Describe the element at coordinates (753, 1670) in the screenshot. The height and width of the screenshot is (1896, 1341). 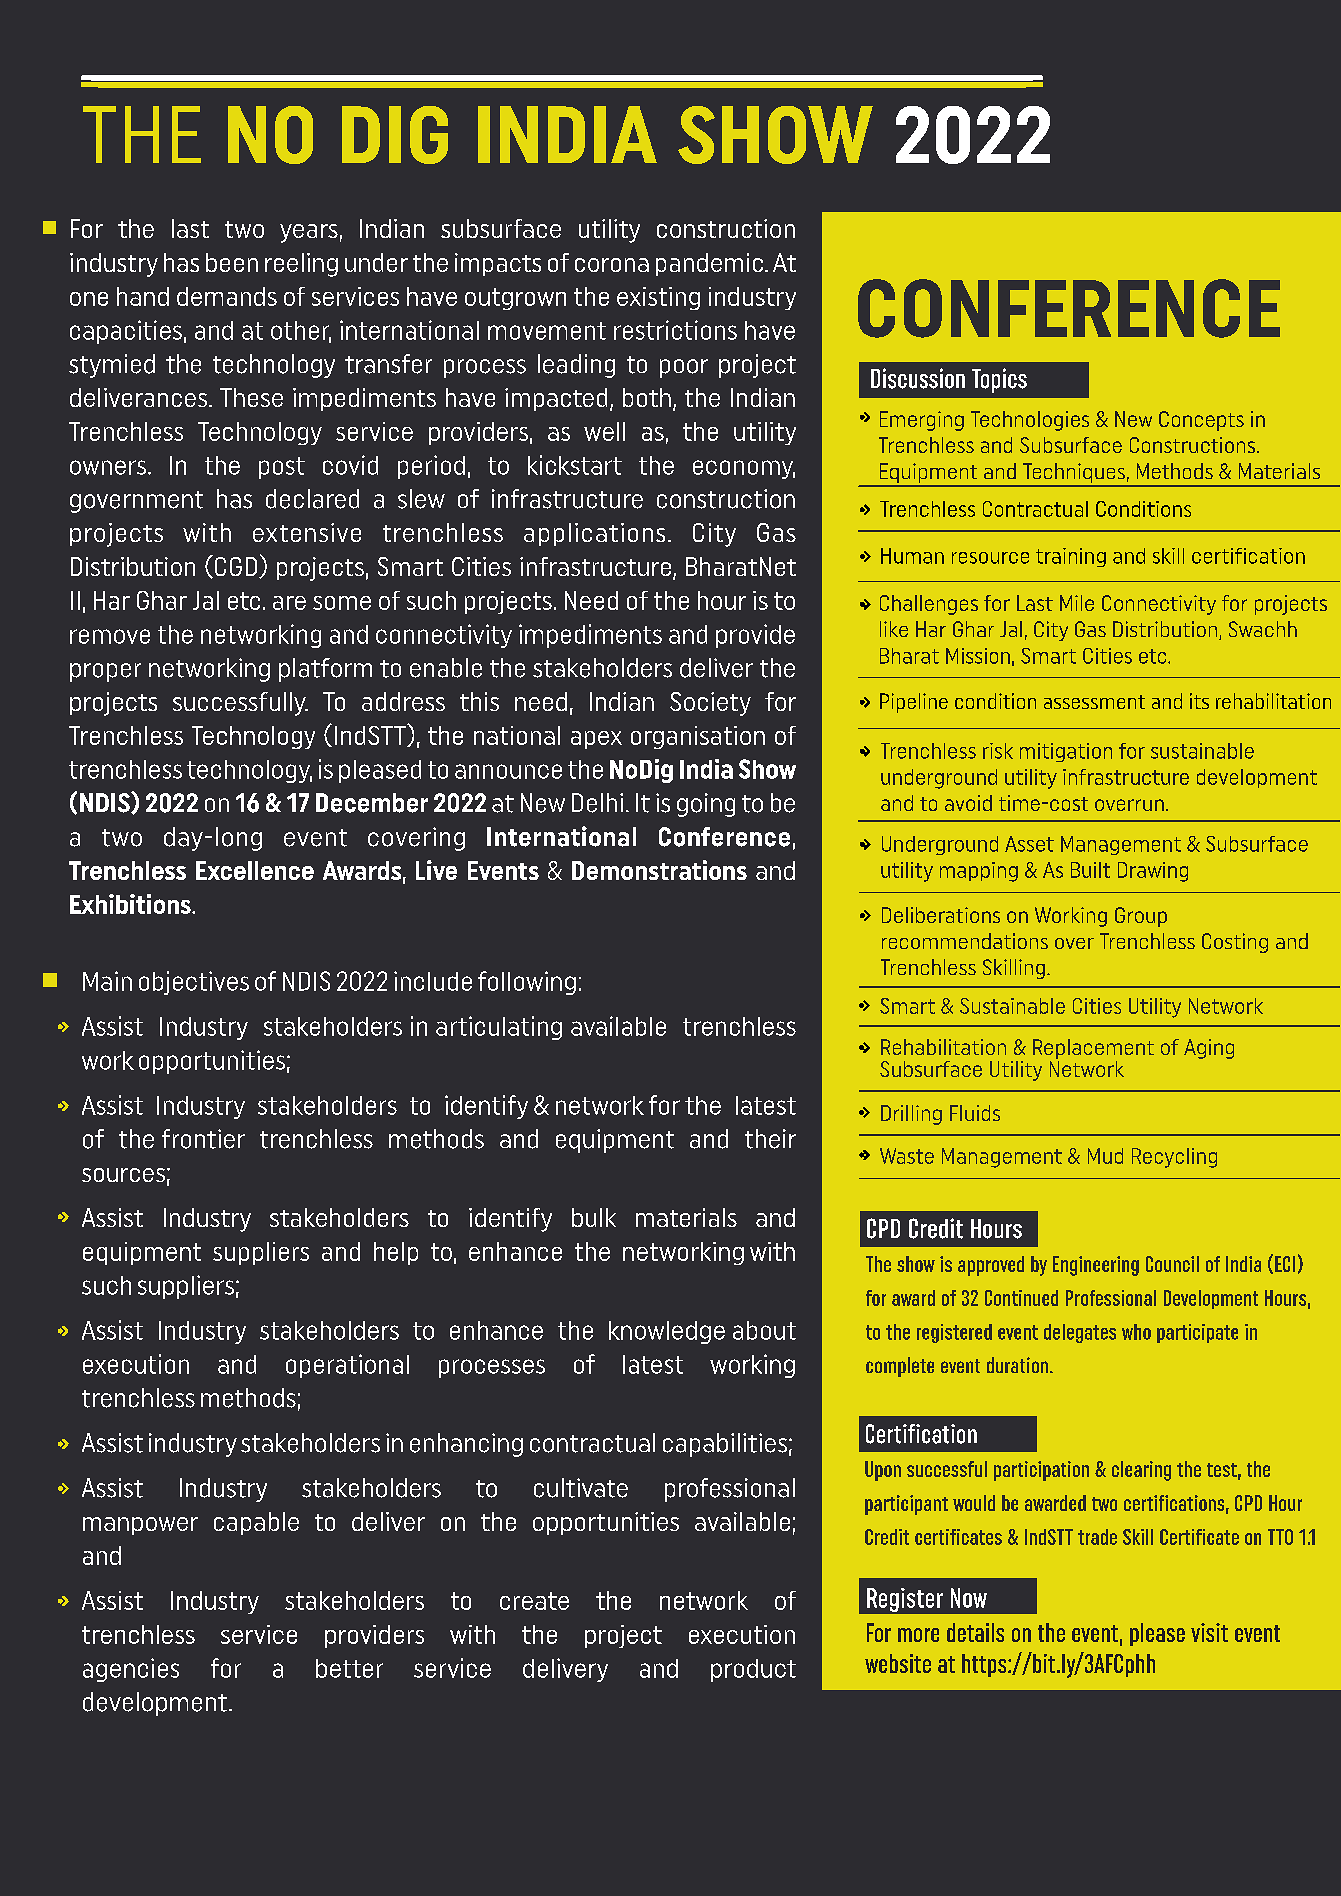
I see `product` at that location.
